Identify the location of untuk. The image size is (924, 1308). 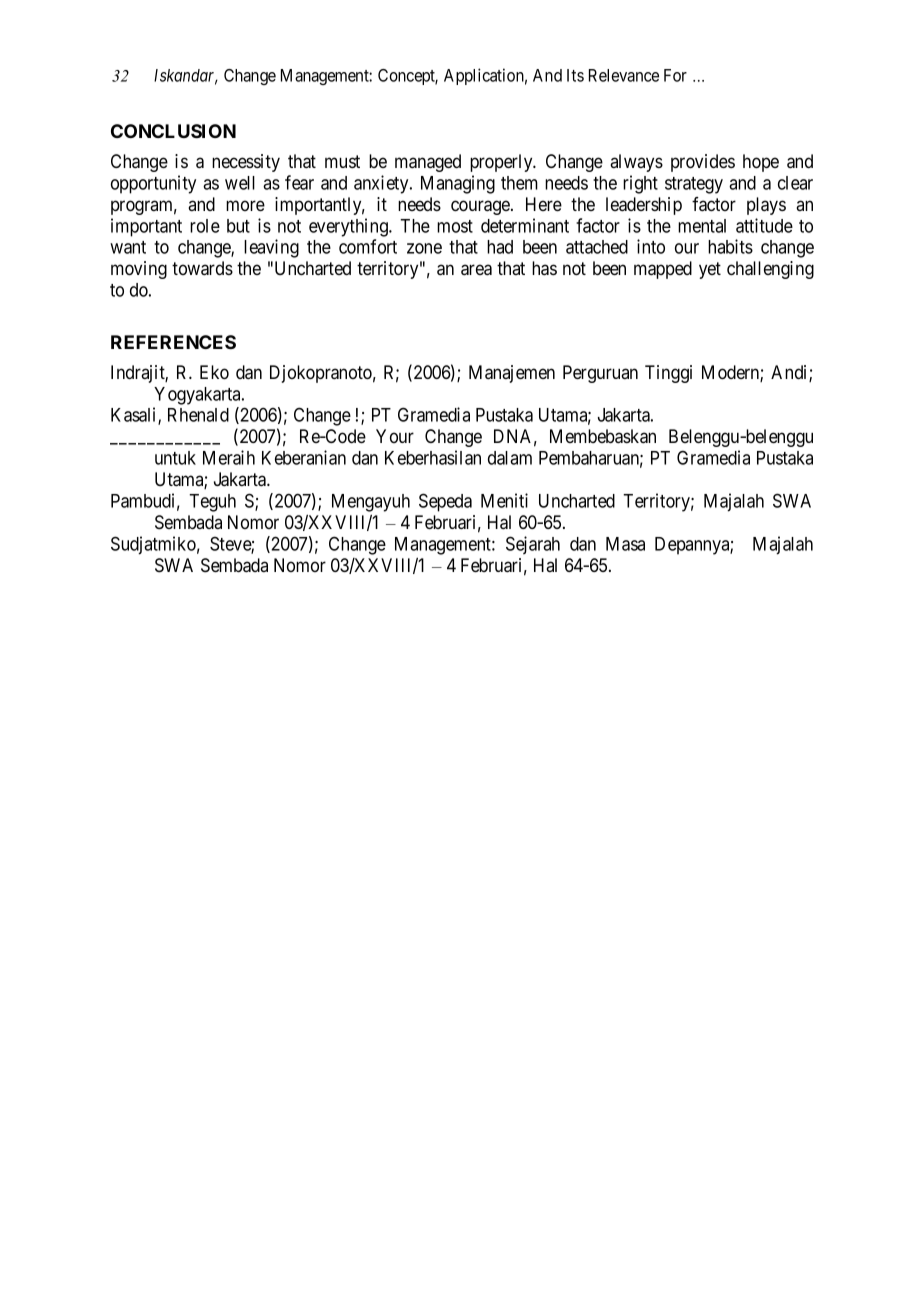
(175, 458).
